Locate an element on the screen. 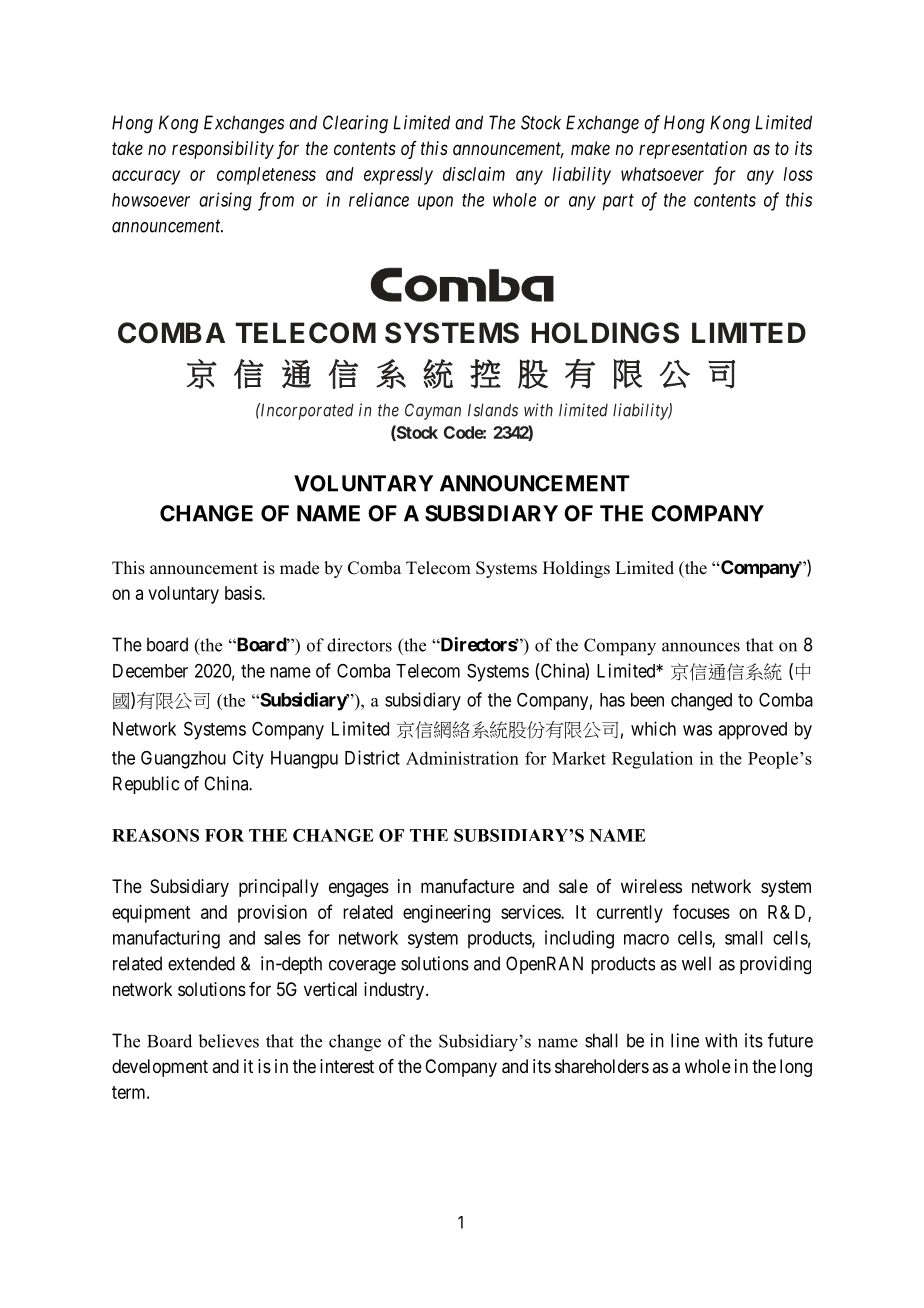 Image resolution: width=924 pixels, height=1308 pixels. Cayman is located at coordinates (433, 411).
